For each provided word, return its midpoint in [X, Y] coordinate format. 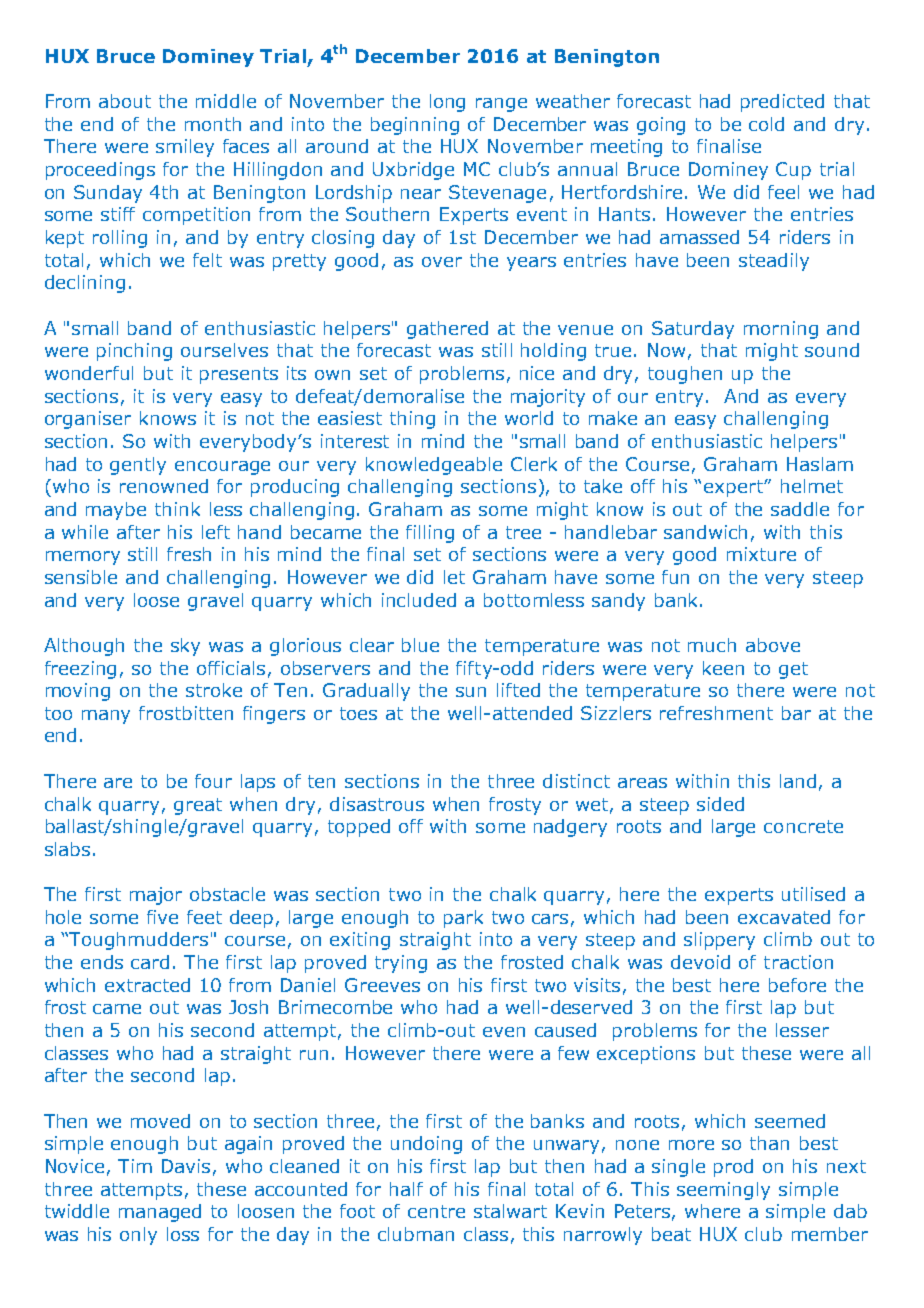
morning [781, 330]
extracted [147, 985]
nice [537, 373]
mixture [761, 554]
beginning [415, 126]
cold [766, 124]
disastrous [377, 804]
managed [160, 1213]
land [798, 781]
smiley [185, 148]
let [454, 577]
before [797, 985]
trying [401, 964]
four [213, 781]
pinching [134, 352]
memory [83, 558]
